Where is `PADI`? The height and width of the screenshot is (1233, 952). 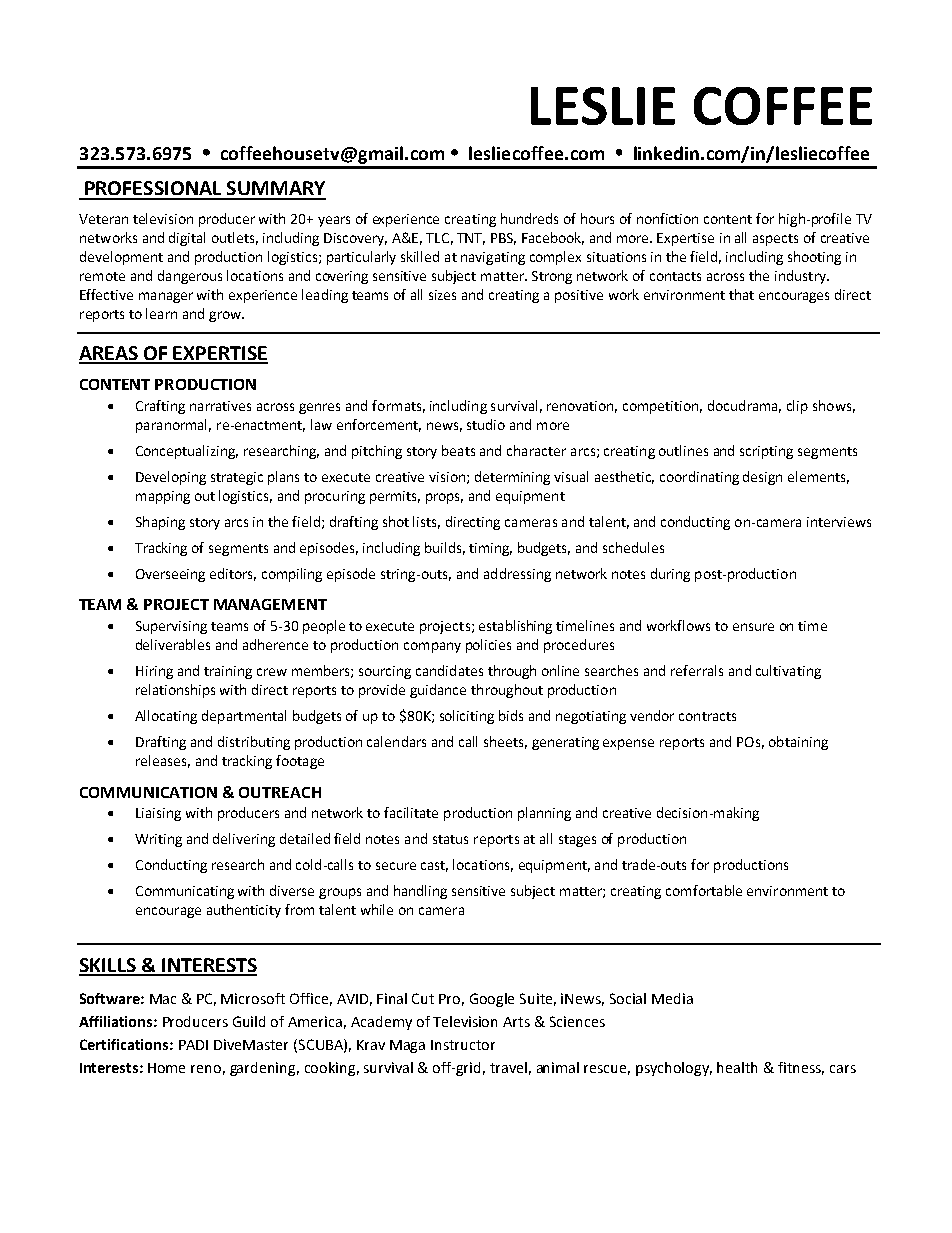 PADI is located at coordinates (193, 1045).
